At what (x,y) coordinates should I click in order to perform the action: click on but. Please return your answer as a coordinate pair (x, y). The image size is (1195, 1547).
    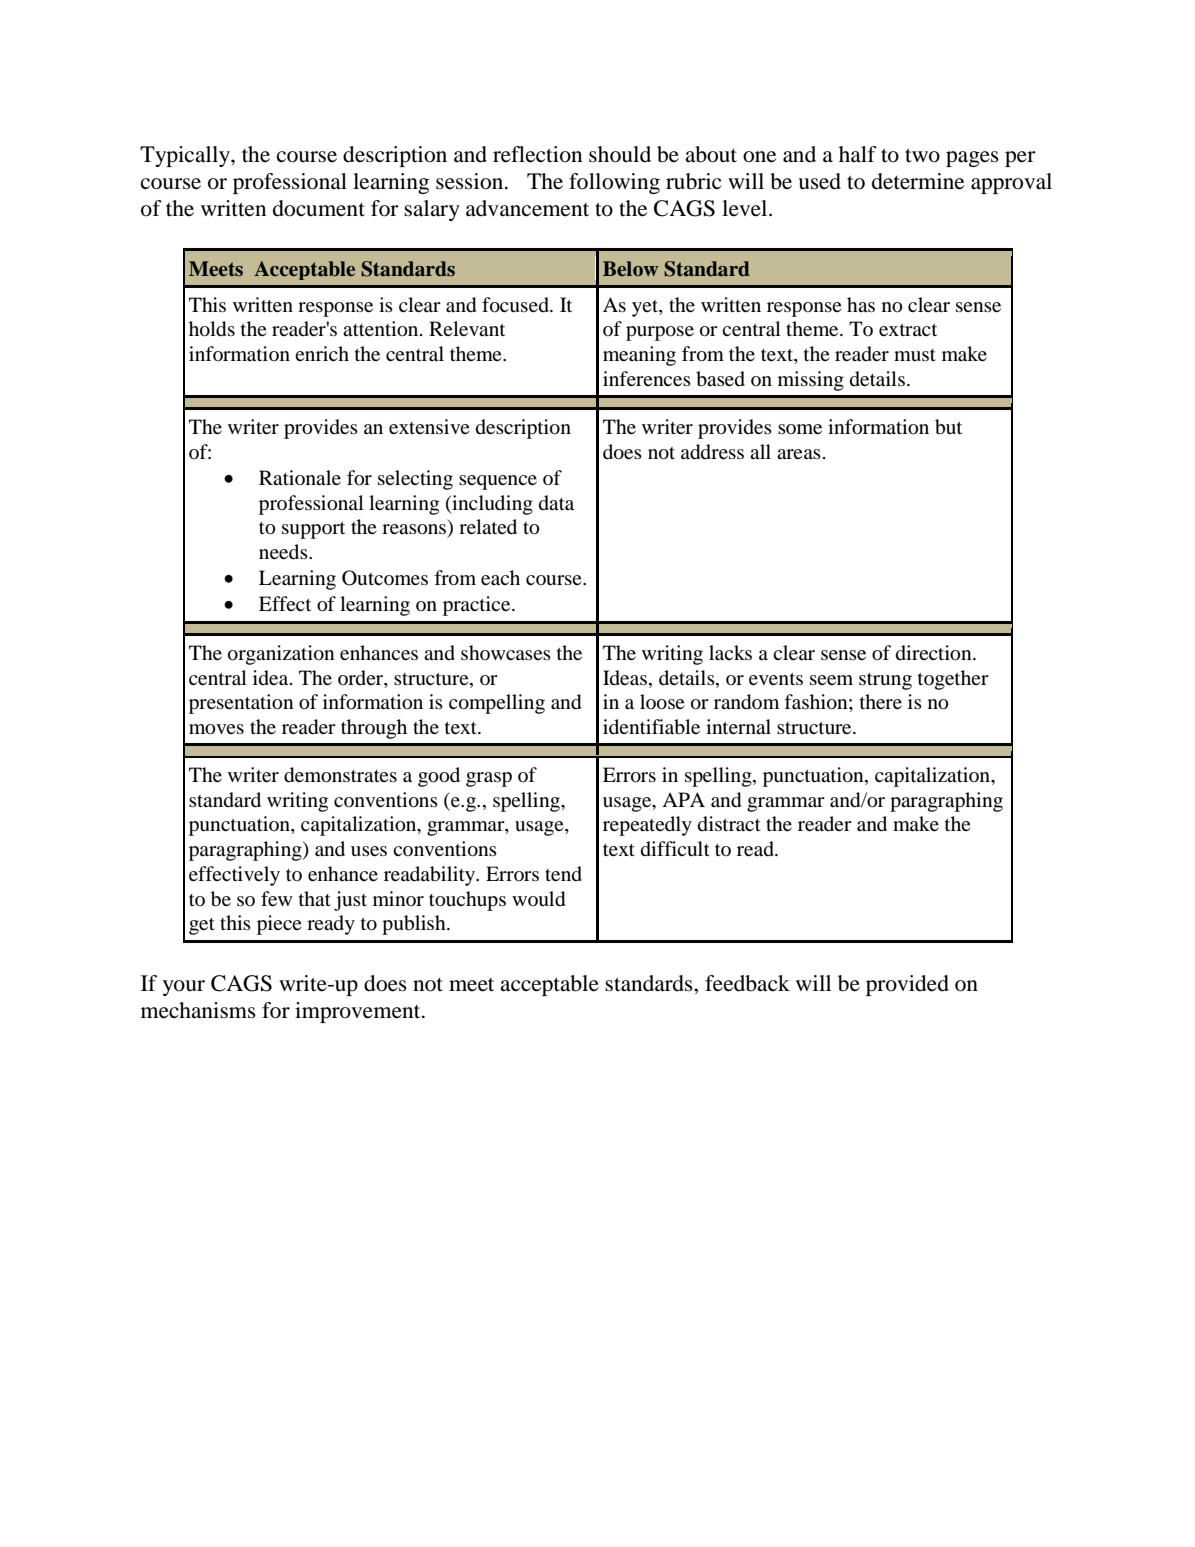
    Looking at the image, I should click on (948, 427).
